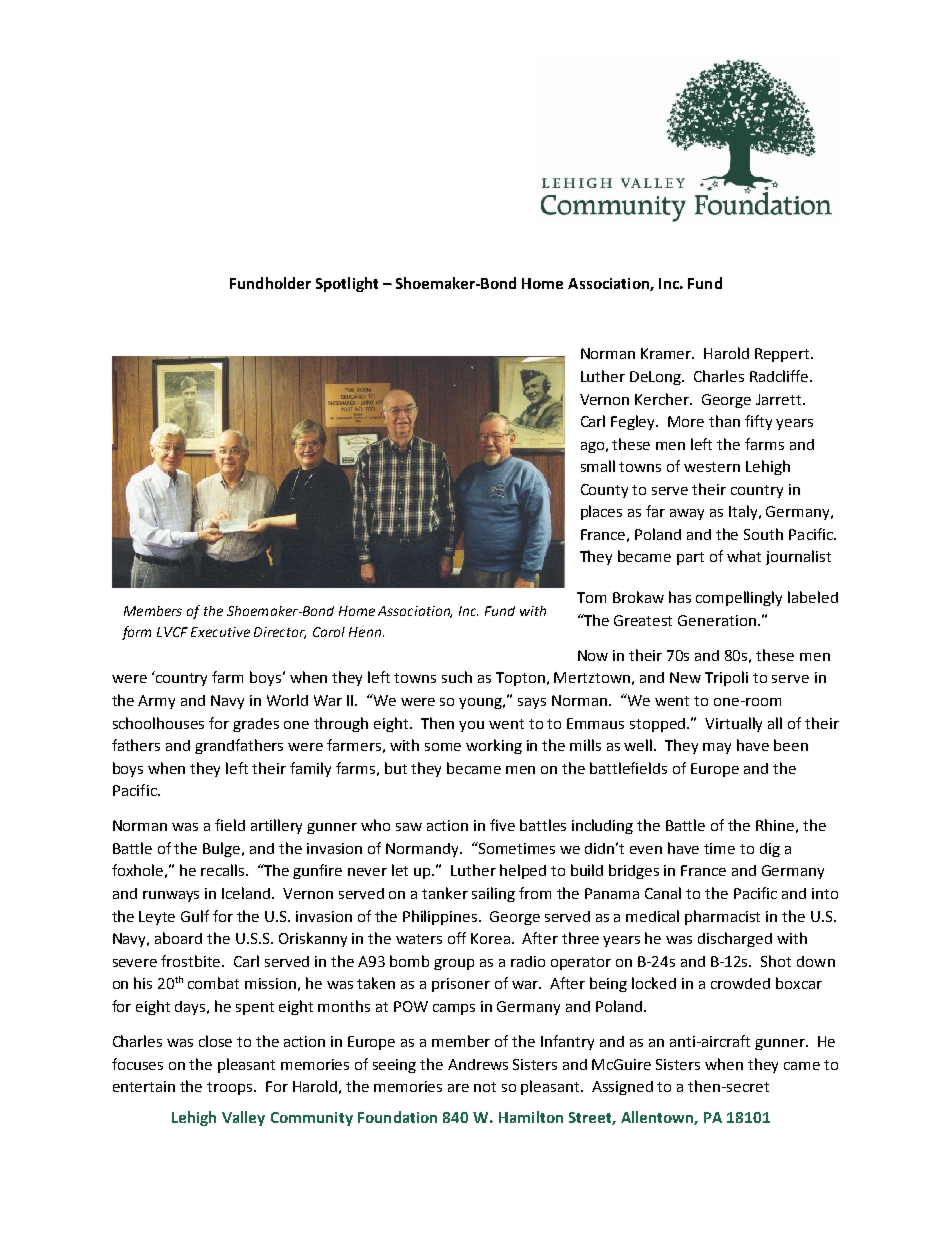  What do you see at coordinates (347, 284) in the image?
I see `Spotlight` at bounding box center [347, 284].
